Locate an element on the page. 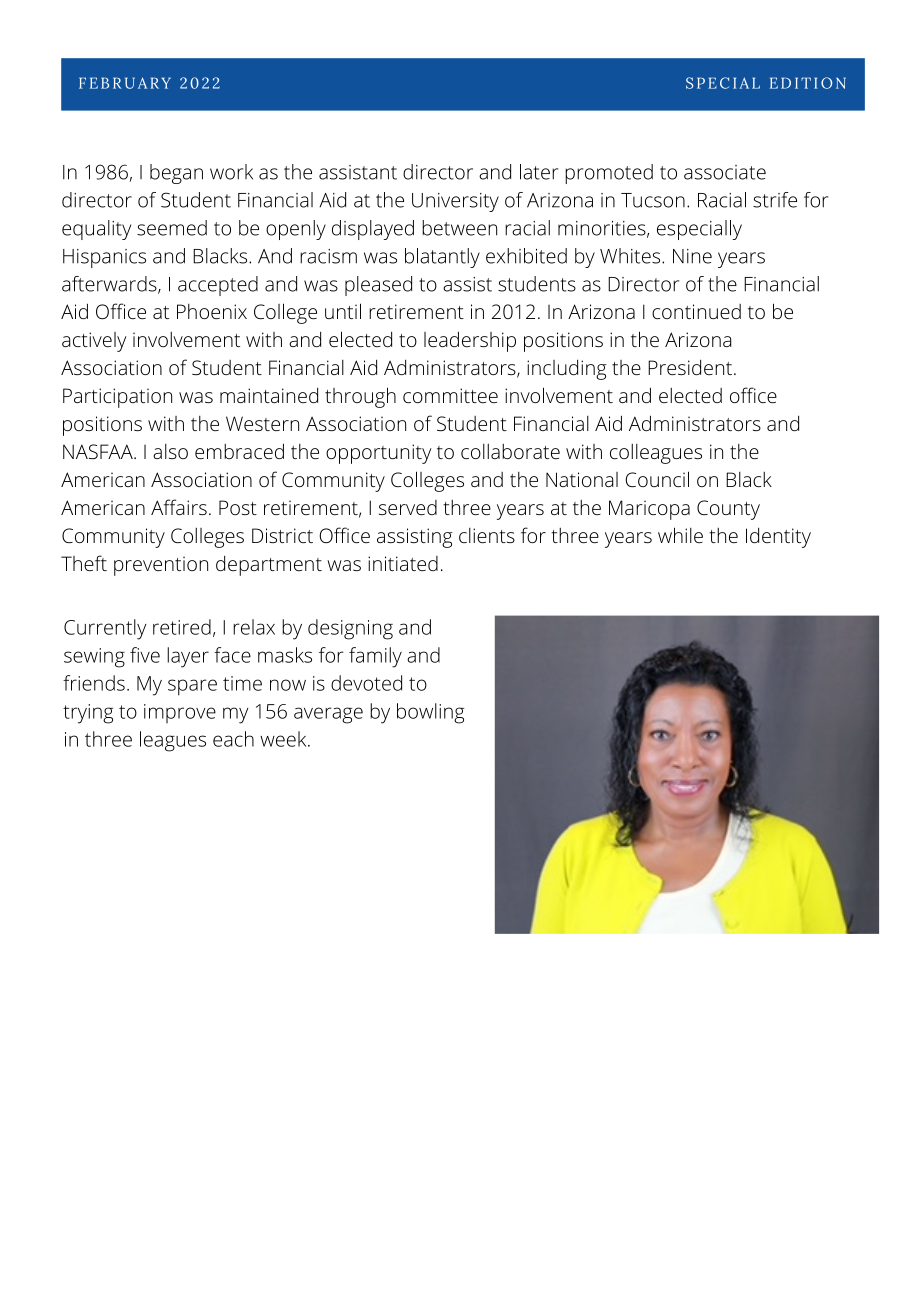  opportunity is located at coordinates (379, 454).
